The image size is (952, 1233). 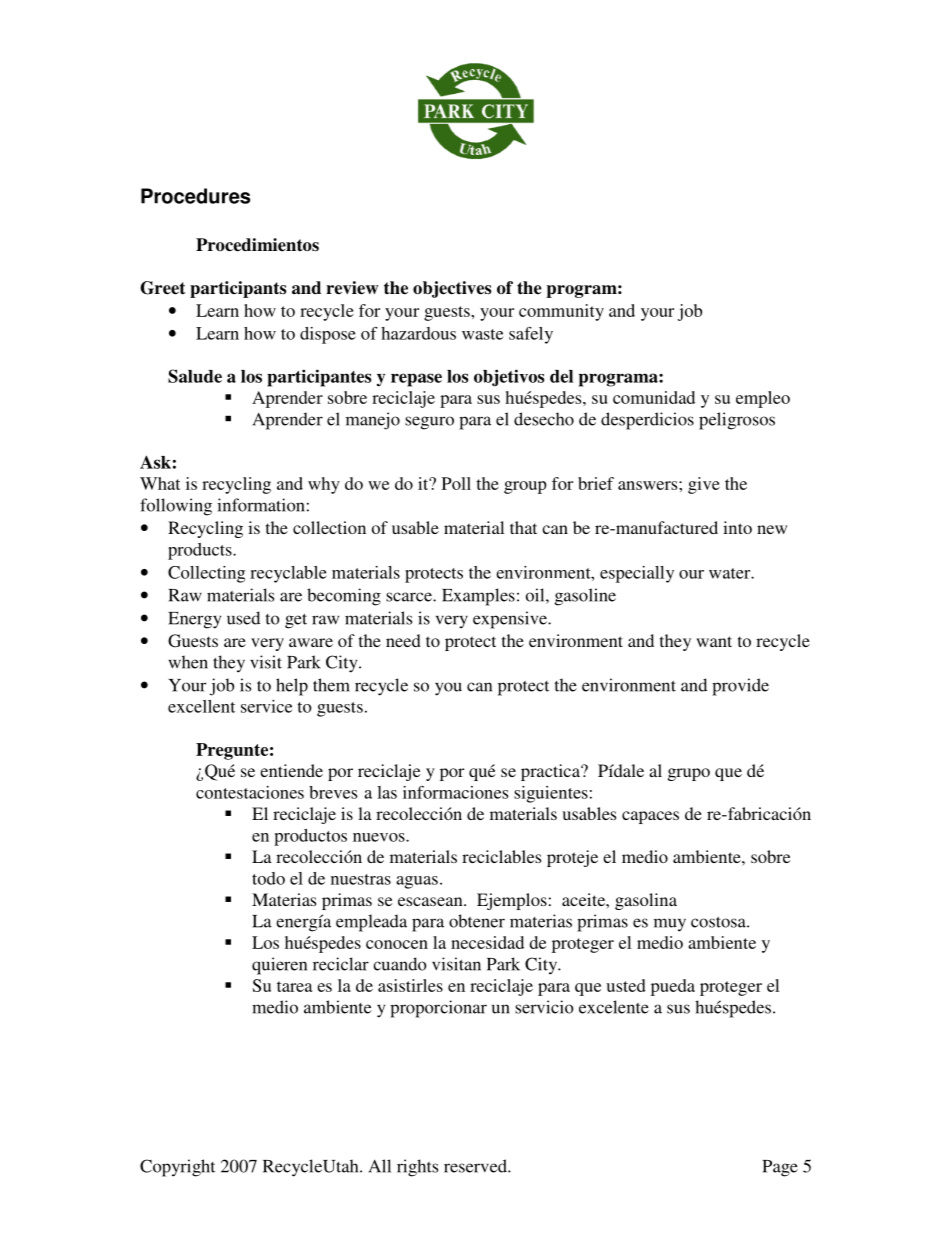 What do you see at coordinates (452, 289) in the page?
I see `objectives` at bounding box center [452, 289].
